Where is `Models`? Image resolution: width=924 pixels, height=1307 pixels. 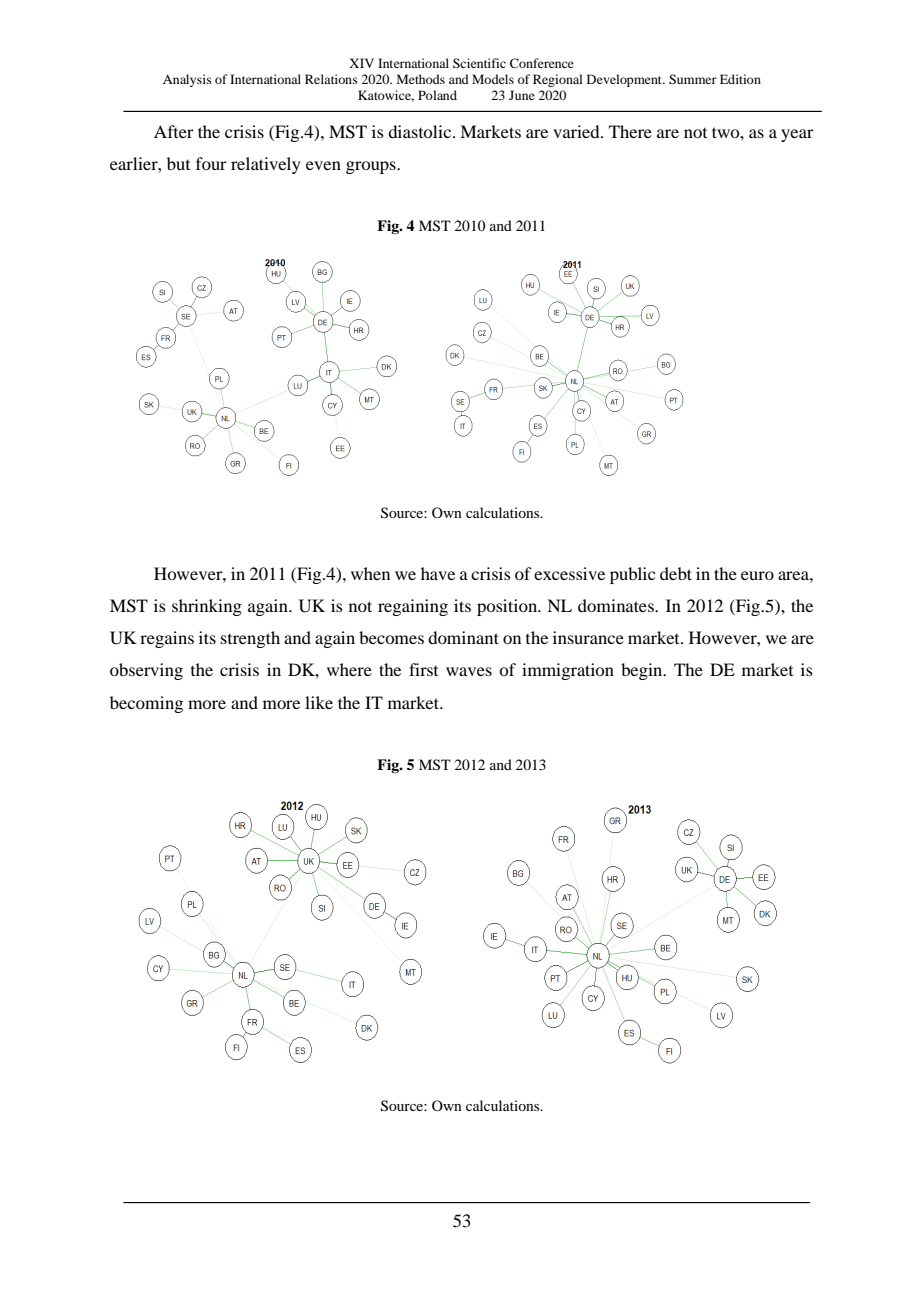 Models is located at coordinates (493, 79).
